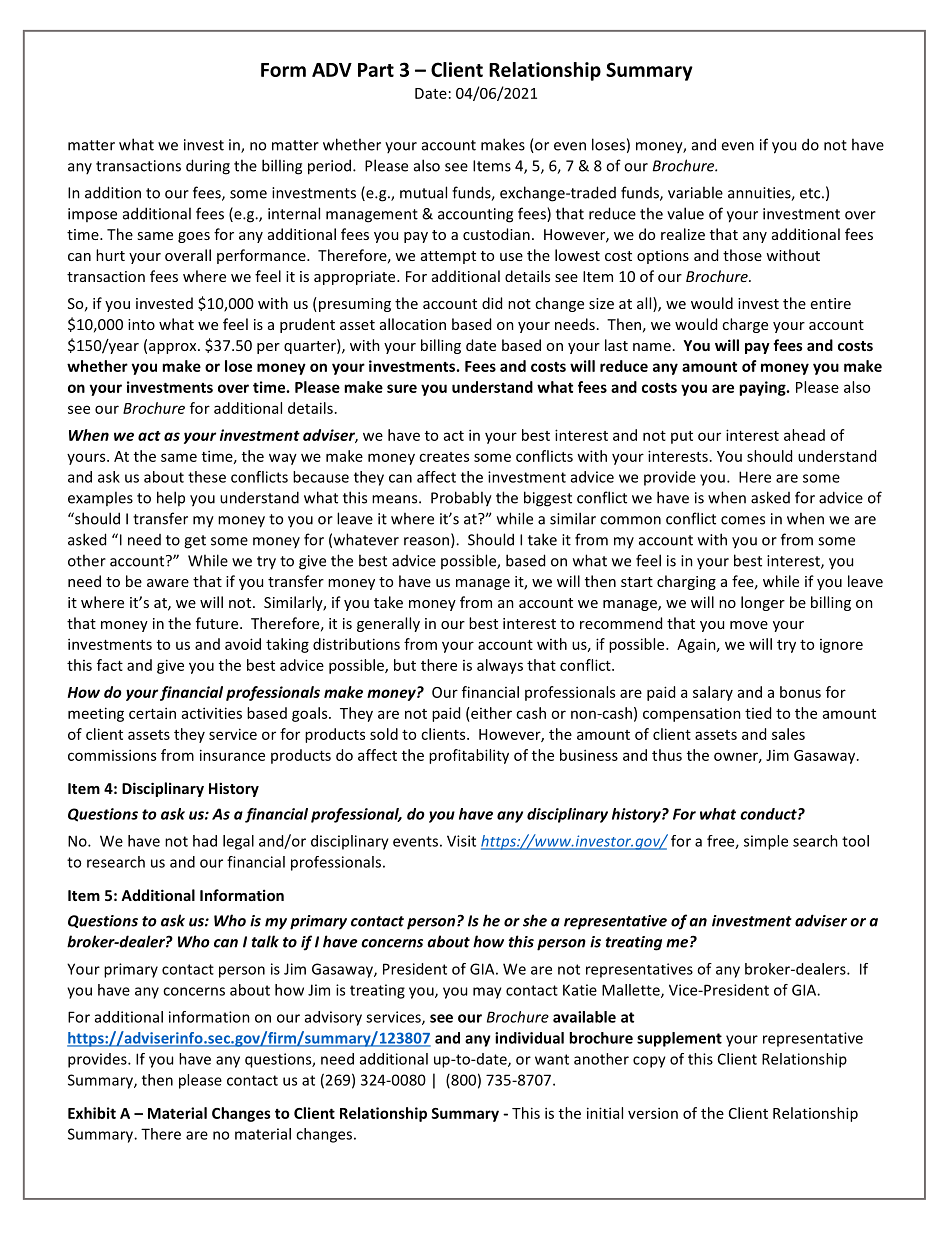 Image resolution: width=952 pixels, height=1233 pixels. Describe the element at coordinates (766, 842) in the document. I see `simple` at that location.
